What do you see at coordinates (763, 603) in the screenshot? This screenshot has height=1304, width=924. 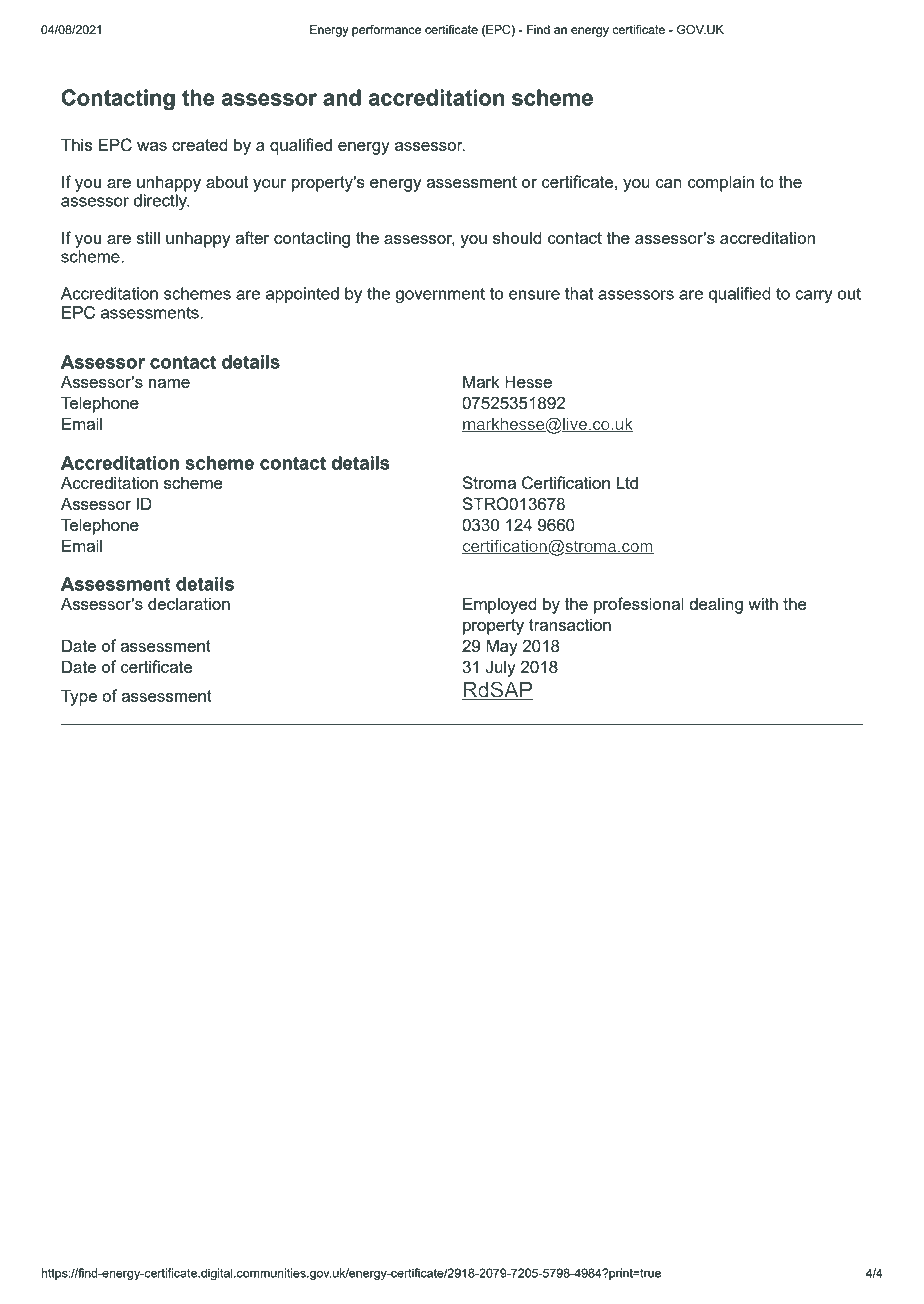 I see `with` at bounding box center [763, 603].
